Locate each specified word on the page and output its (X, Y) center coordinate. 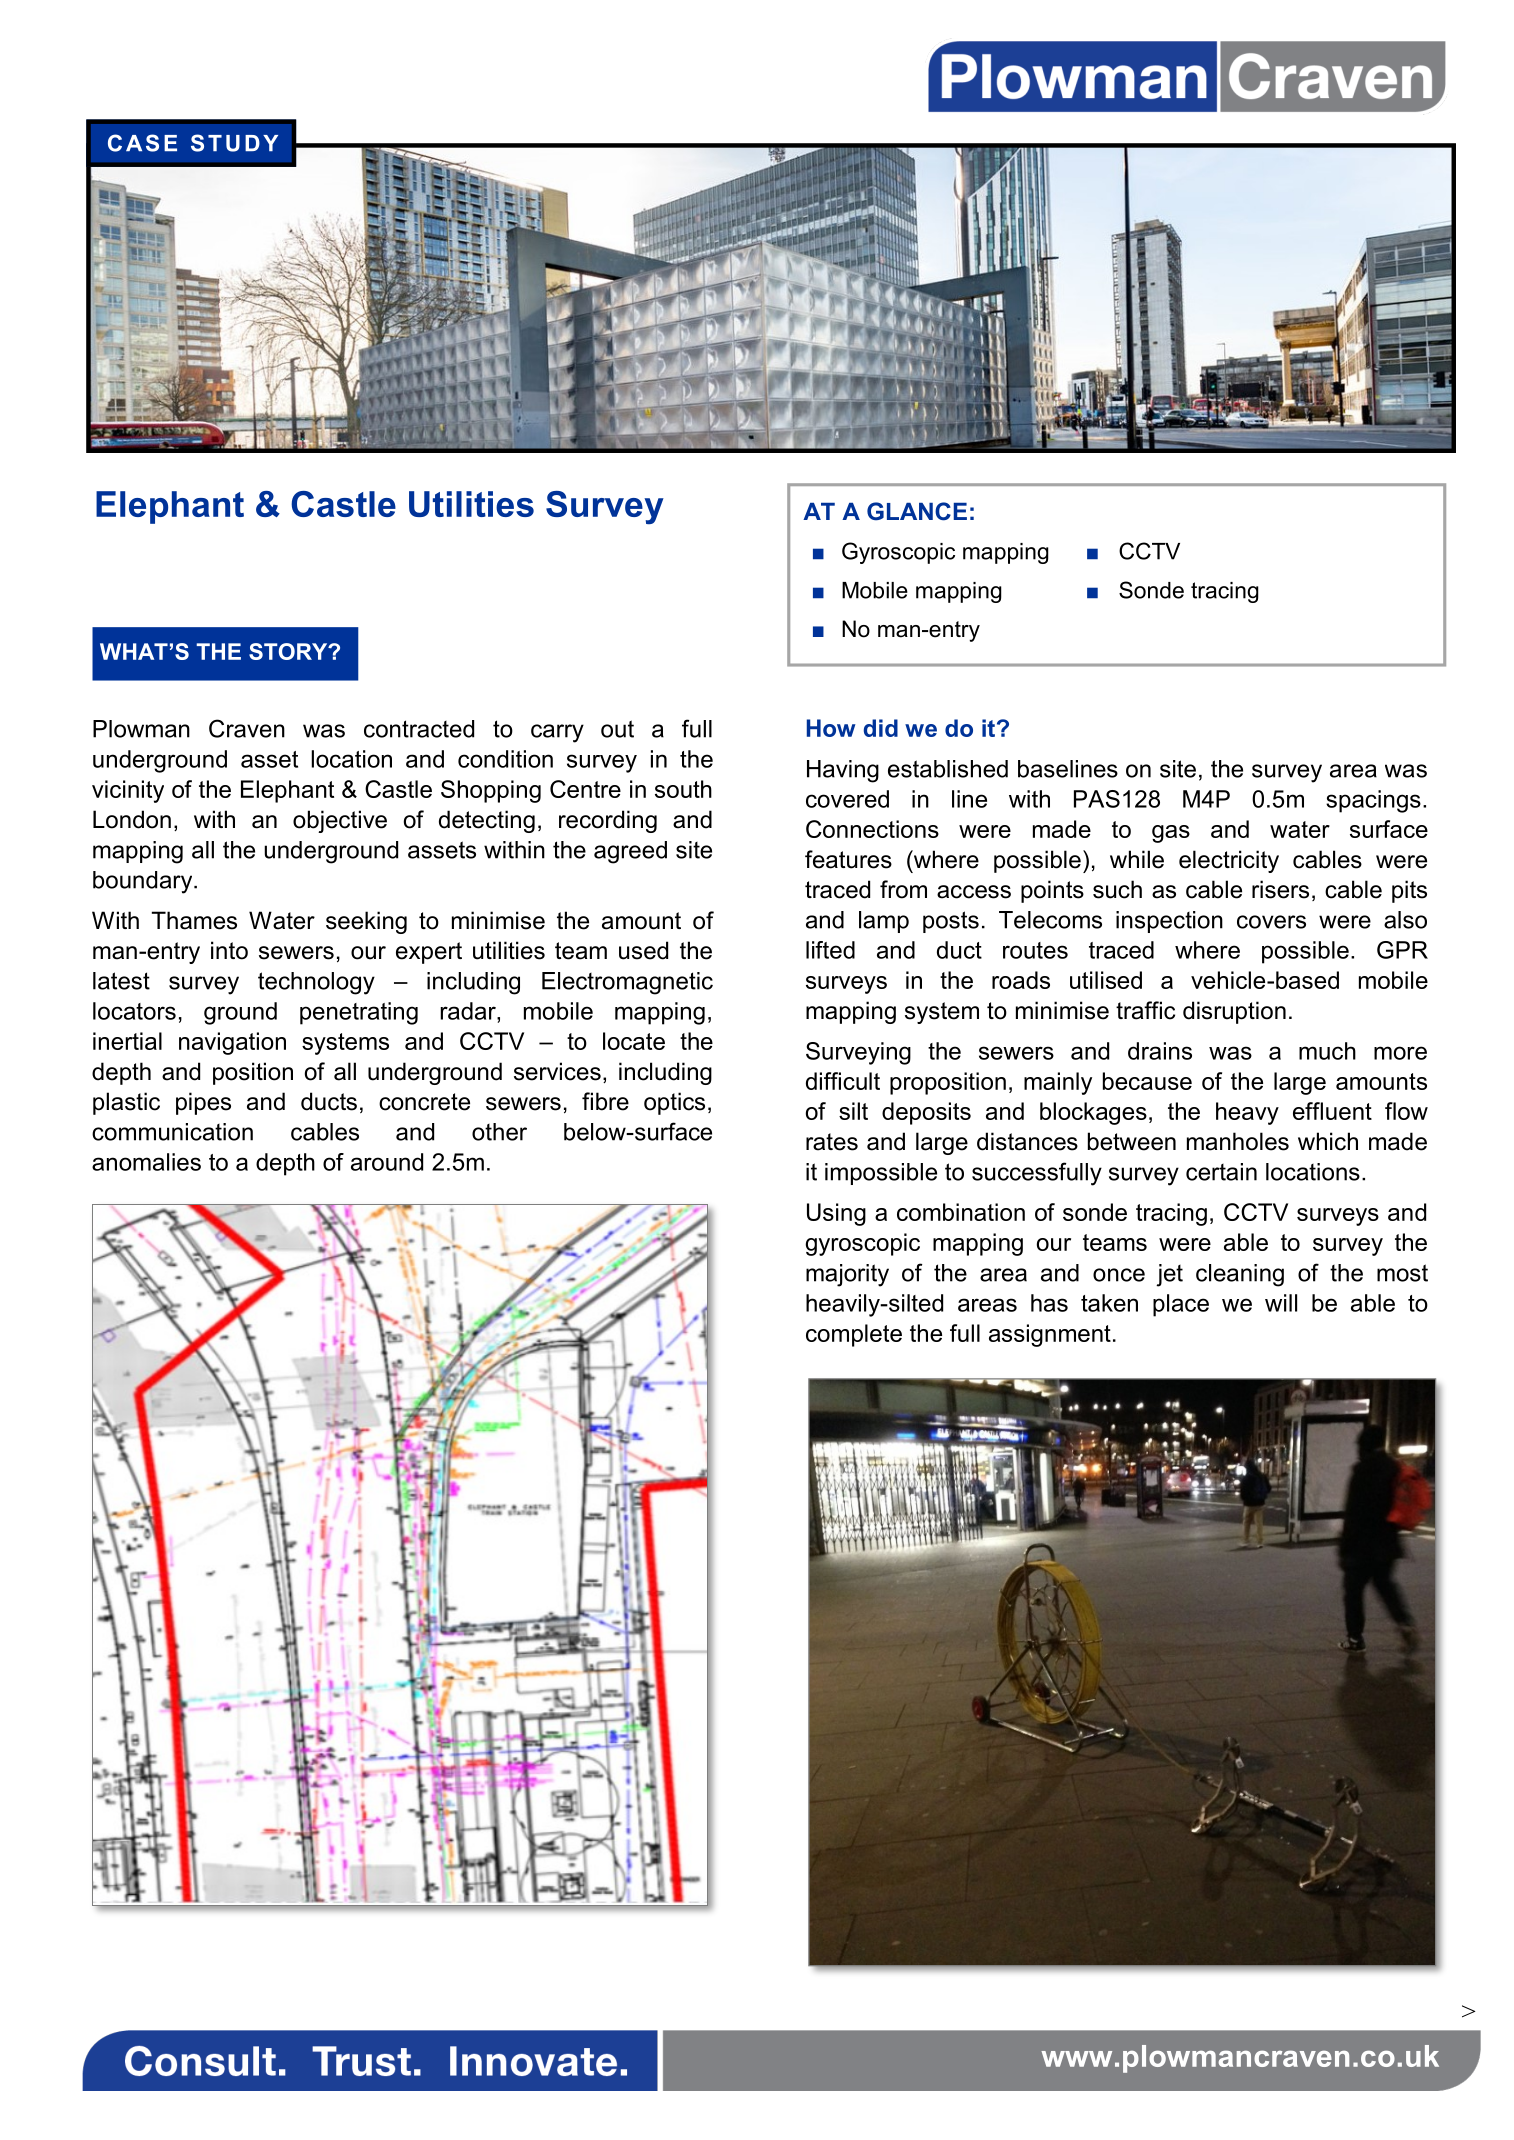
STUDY (234, 143)
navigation (232, 1043)
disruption (1234, 1012)
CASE (142, 143)
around (387, 1162)
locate (634, 1041)
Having (843, 771)
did (881, 728)
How (831, 728)
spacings (1373, 801)
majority (847, 1275)
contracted (419, 729)
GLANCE (917, 511)
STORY (289, 651)
